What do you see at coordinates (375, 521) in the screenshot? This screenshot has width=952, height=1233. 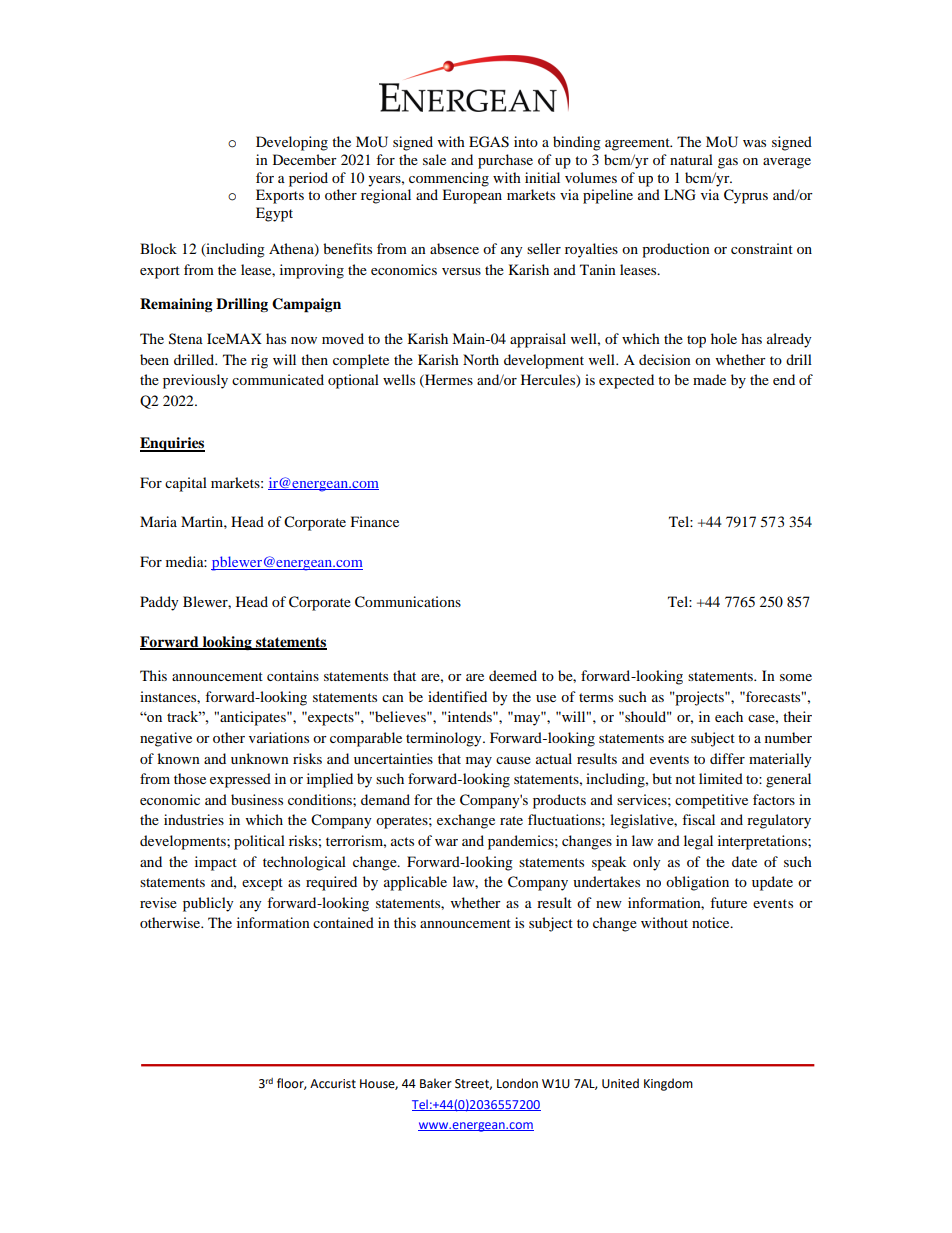 I see `Finance` at bounding box center [375, 521].
